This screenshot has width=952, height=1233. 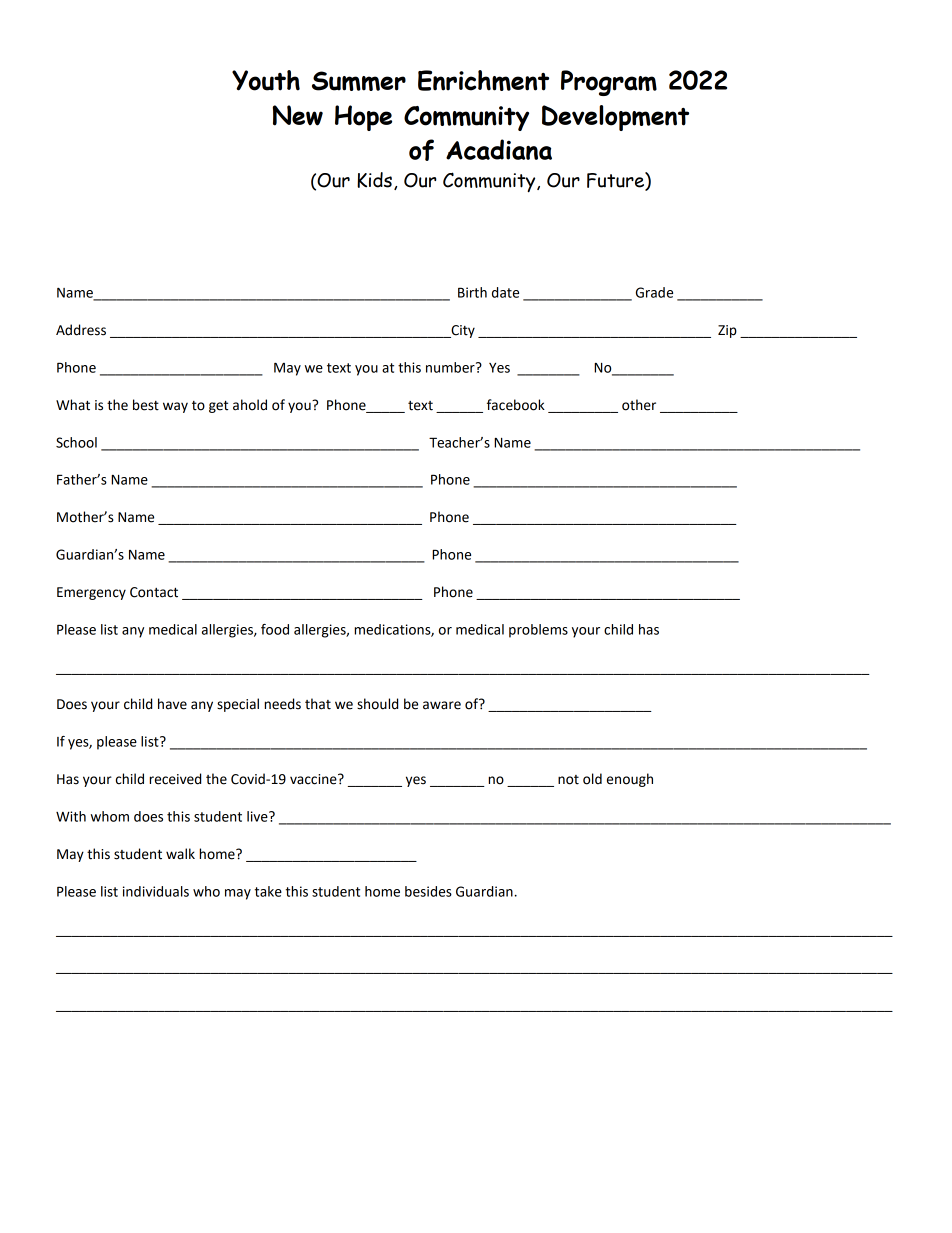 I want to click on Youth, so click(x=266, y=80).
